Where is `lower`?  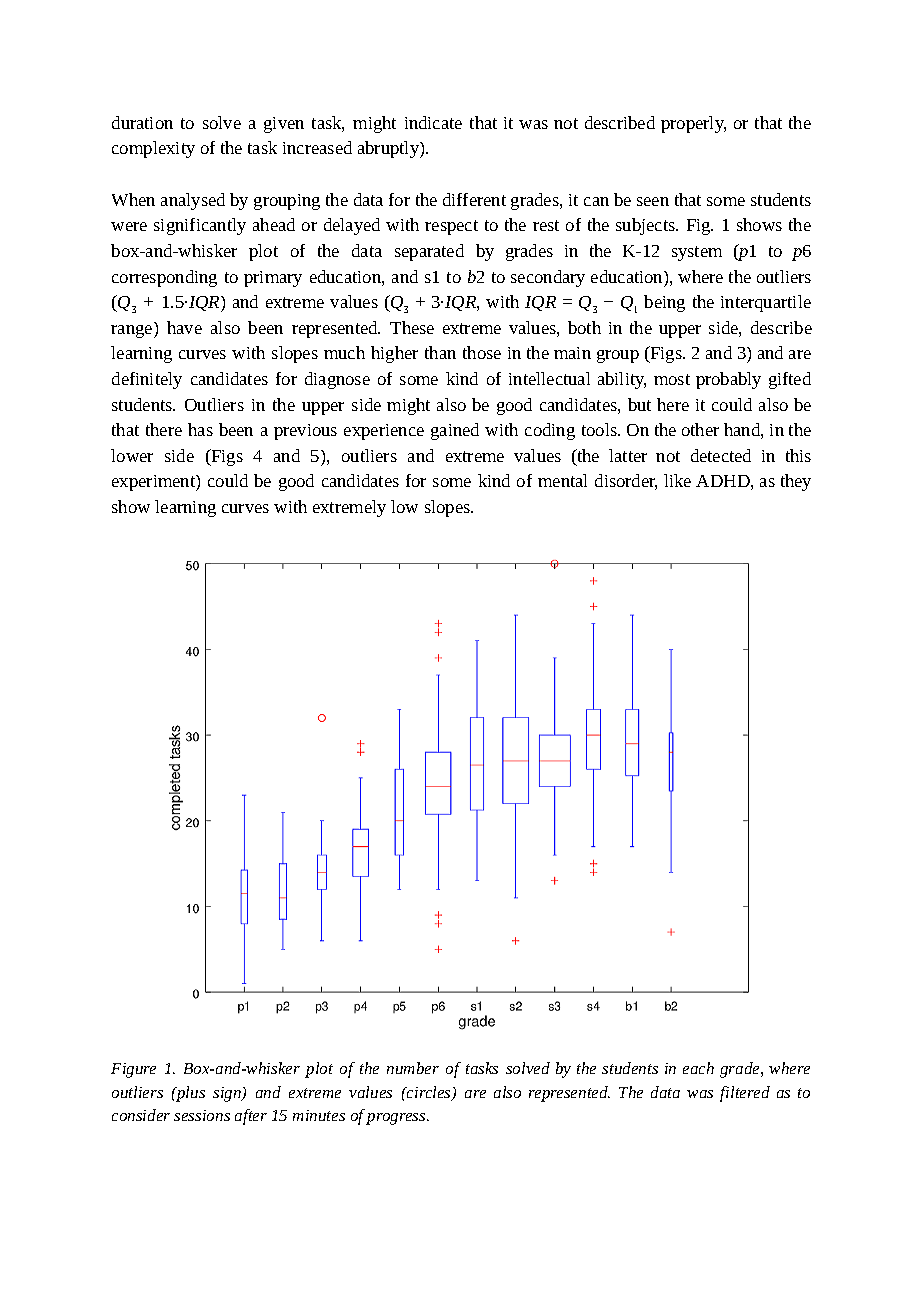
lower is located at coordinates (132, 455).
